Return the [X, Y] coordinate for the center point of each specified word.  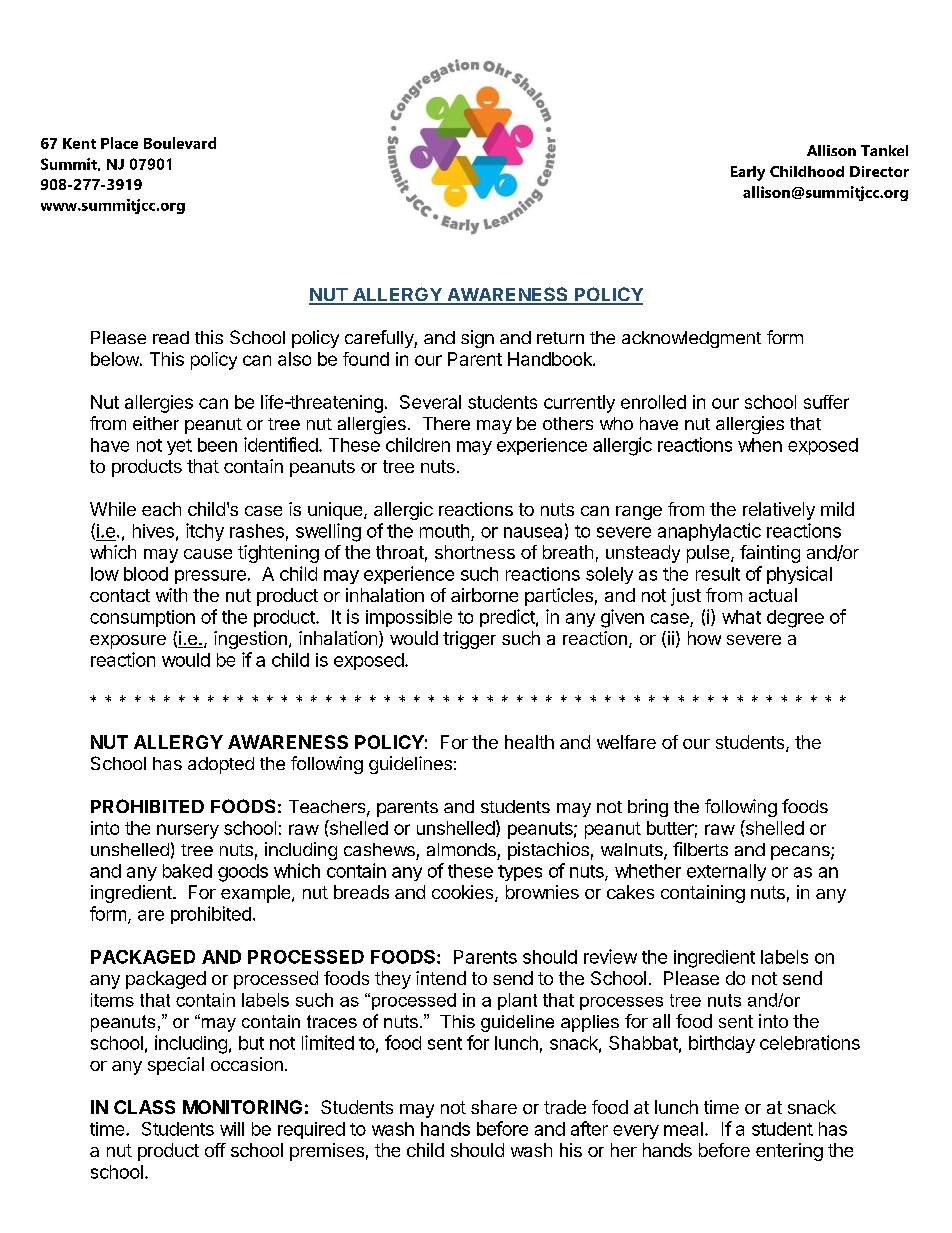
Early [748, 173]
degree [795, 619]
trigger [469, 640]
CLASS [144, 1107]
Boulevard [180, 143]
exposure [128, 642]
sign [477, 339]
